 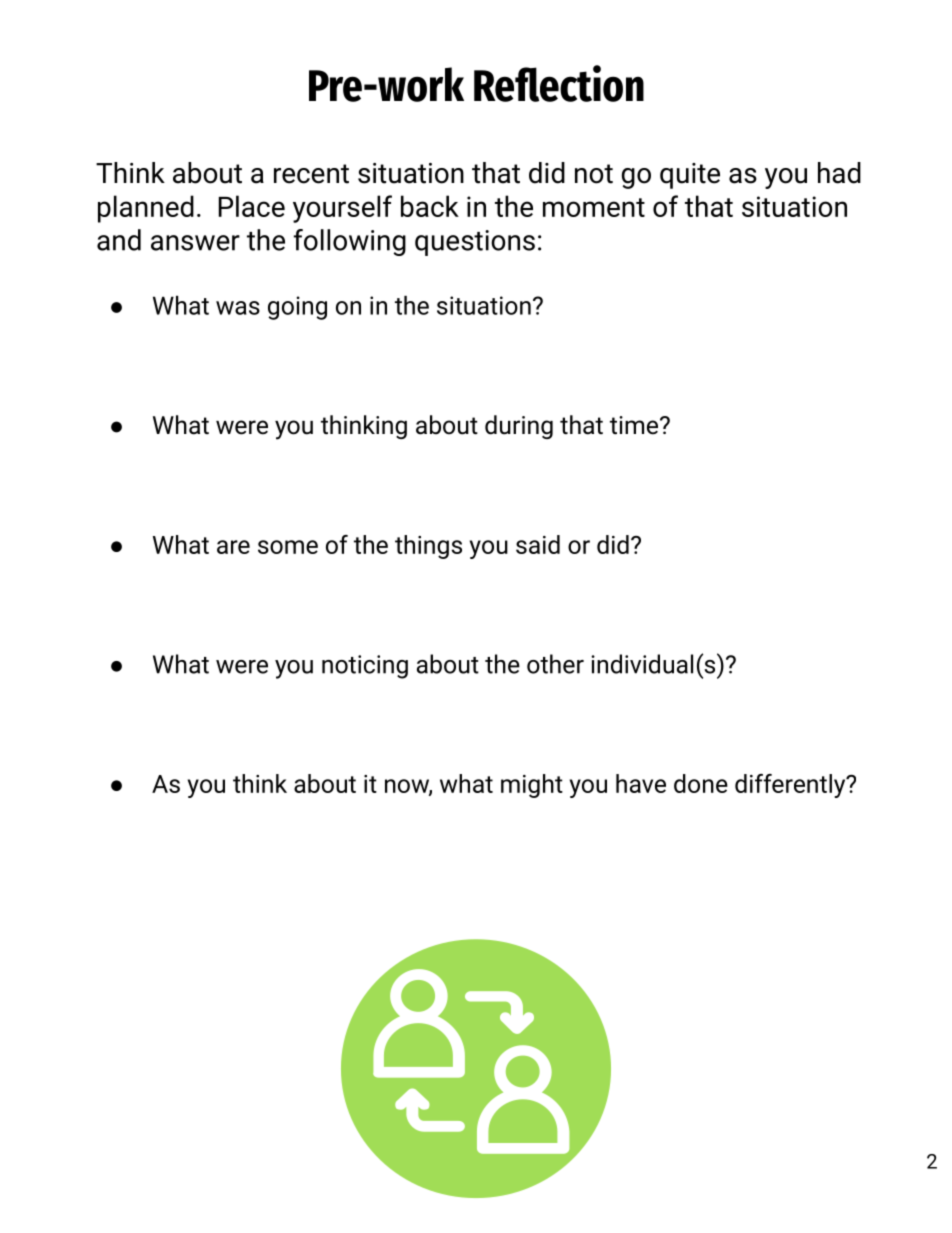 What do you see at coordinates (238, 308) in the document?
I see `was` at bounding box center [238, 308].
